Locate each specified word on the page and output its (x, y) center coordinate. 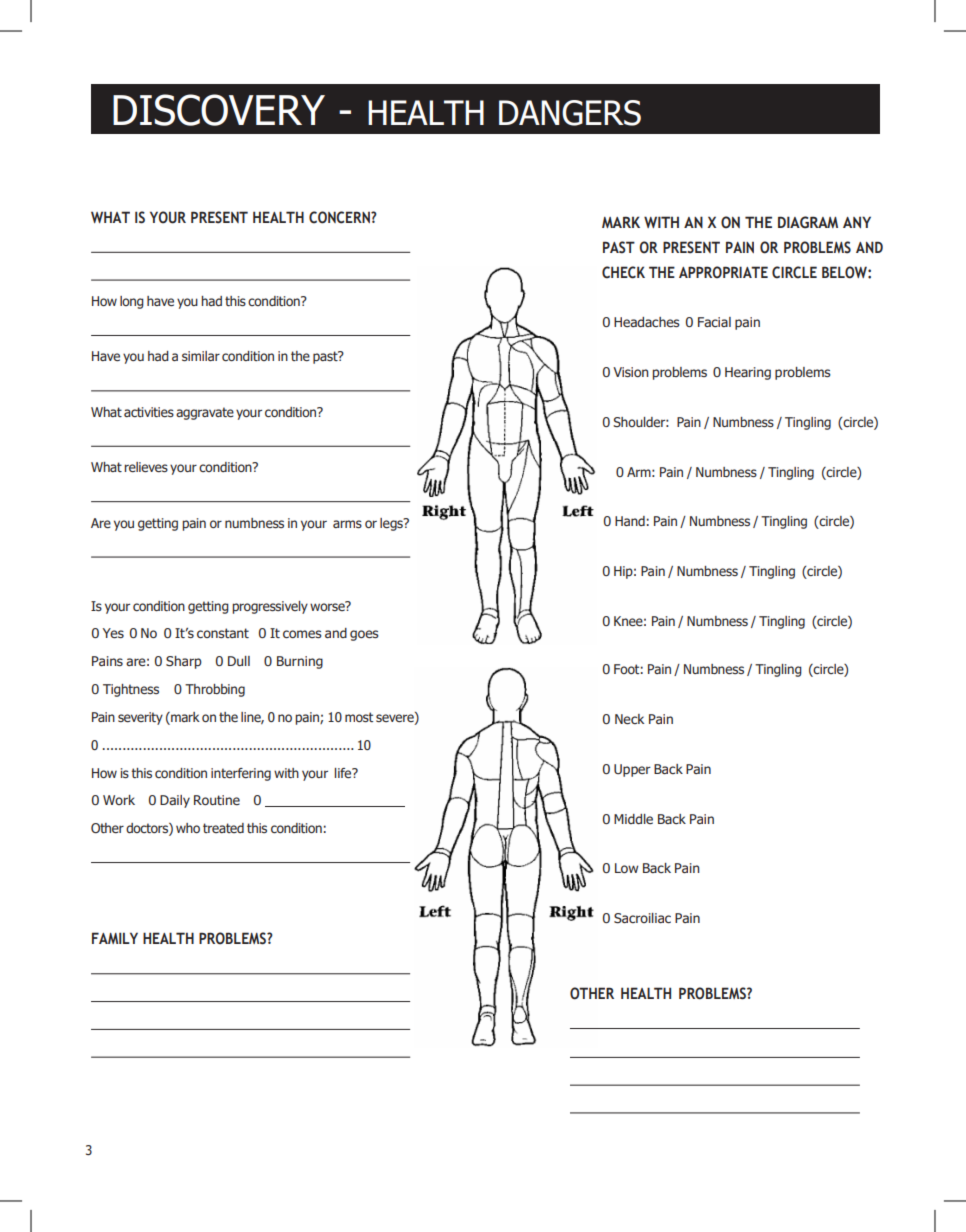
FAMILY (115, 938)
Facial (714, 322)
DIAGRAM (808, 222)
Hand (630, 521)
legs (392, 524)
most (359, 717)
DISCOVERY (219, 110)
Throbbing (215, 690)
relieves (146, 467)
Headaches (647, 322)
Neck (629, 719)
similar (201, 356)
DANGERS (570, 113)
